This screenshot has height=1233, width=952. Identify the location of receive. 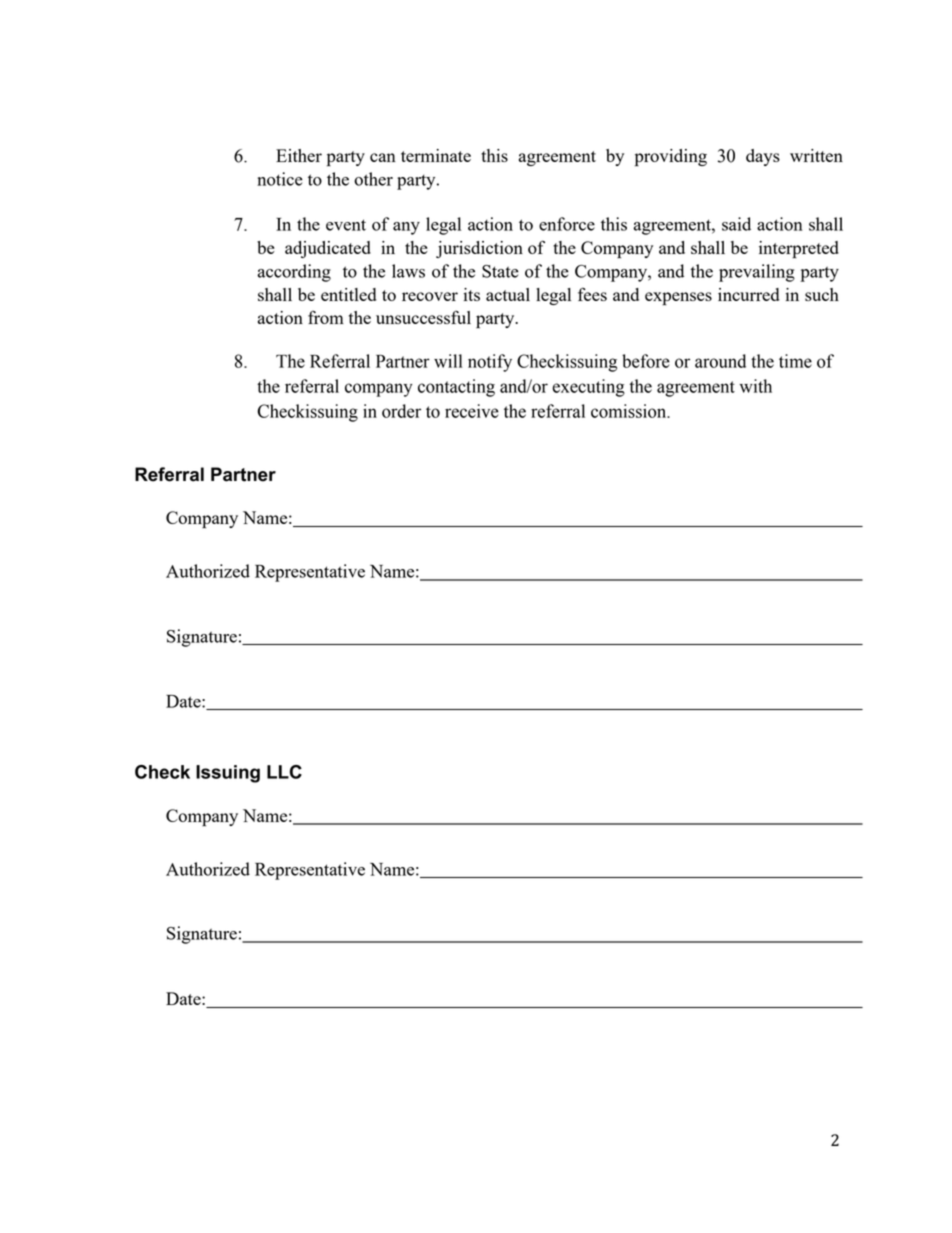
(472, 411).
